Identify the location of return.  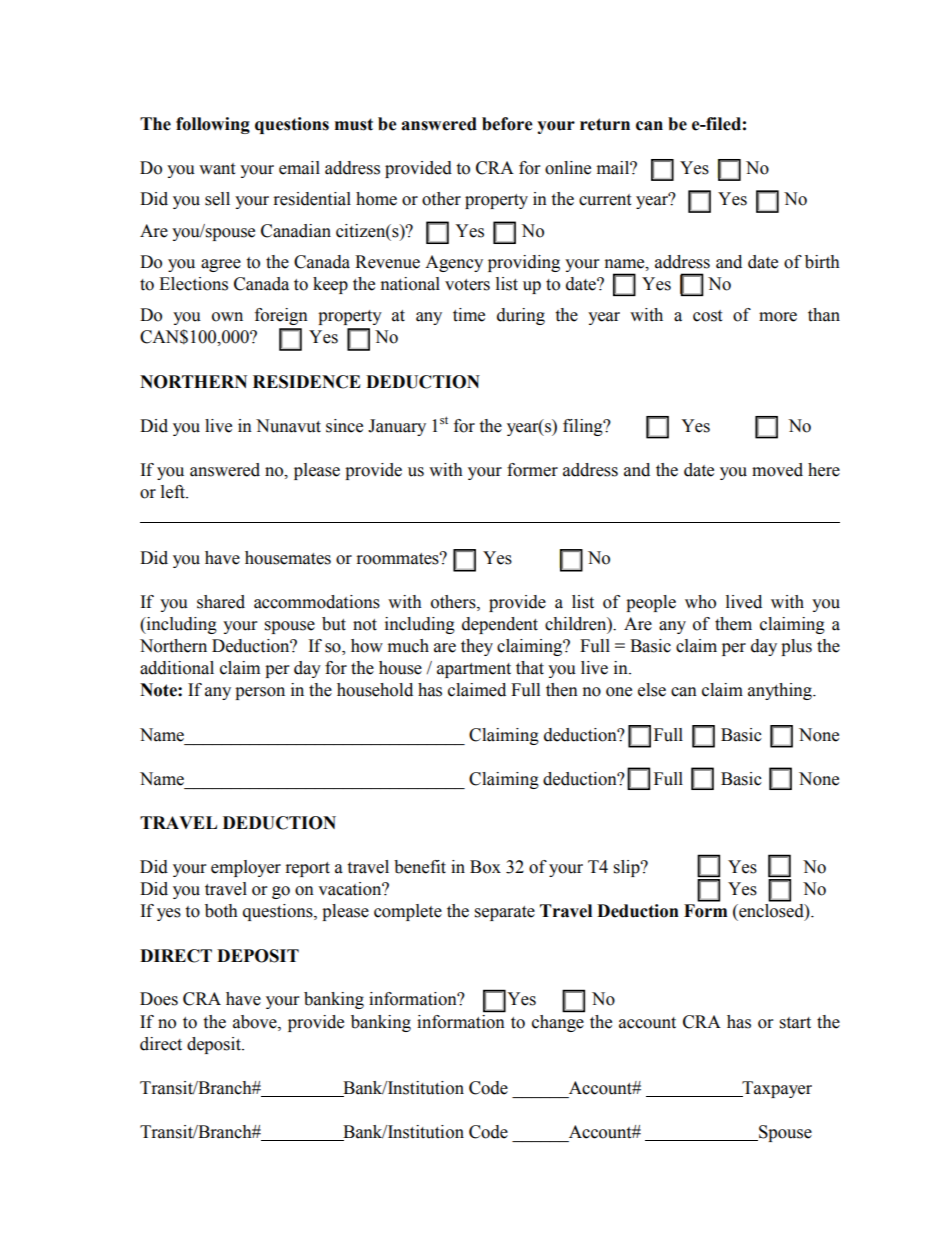
(605, 124).
